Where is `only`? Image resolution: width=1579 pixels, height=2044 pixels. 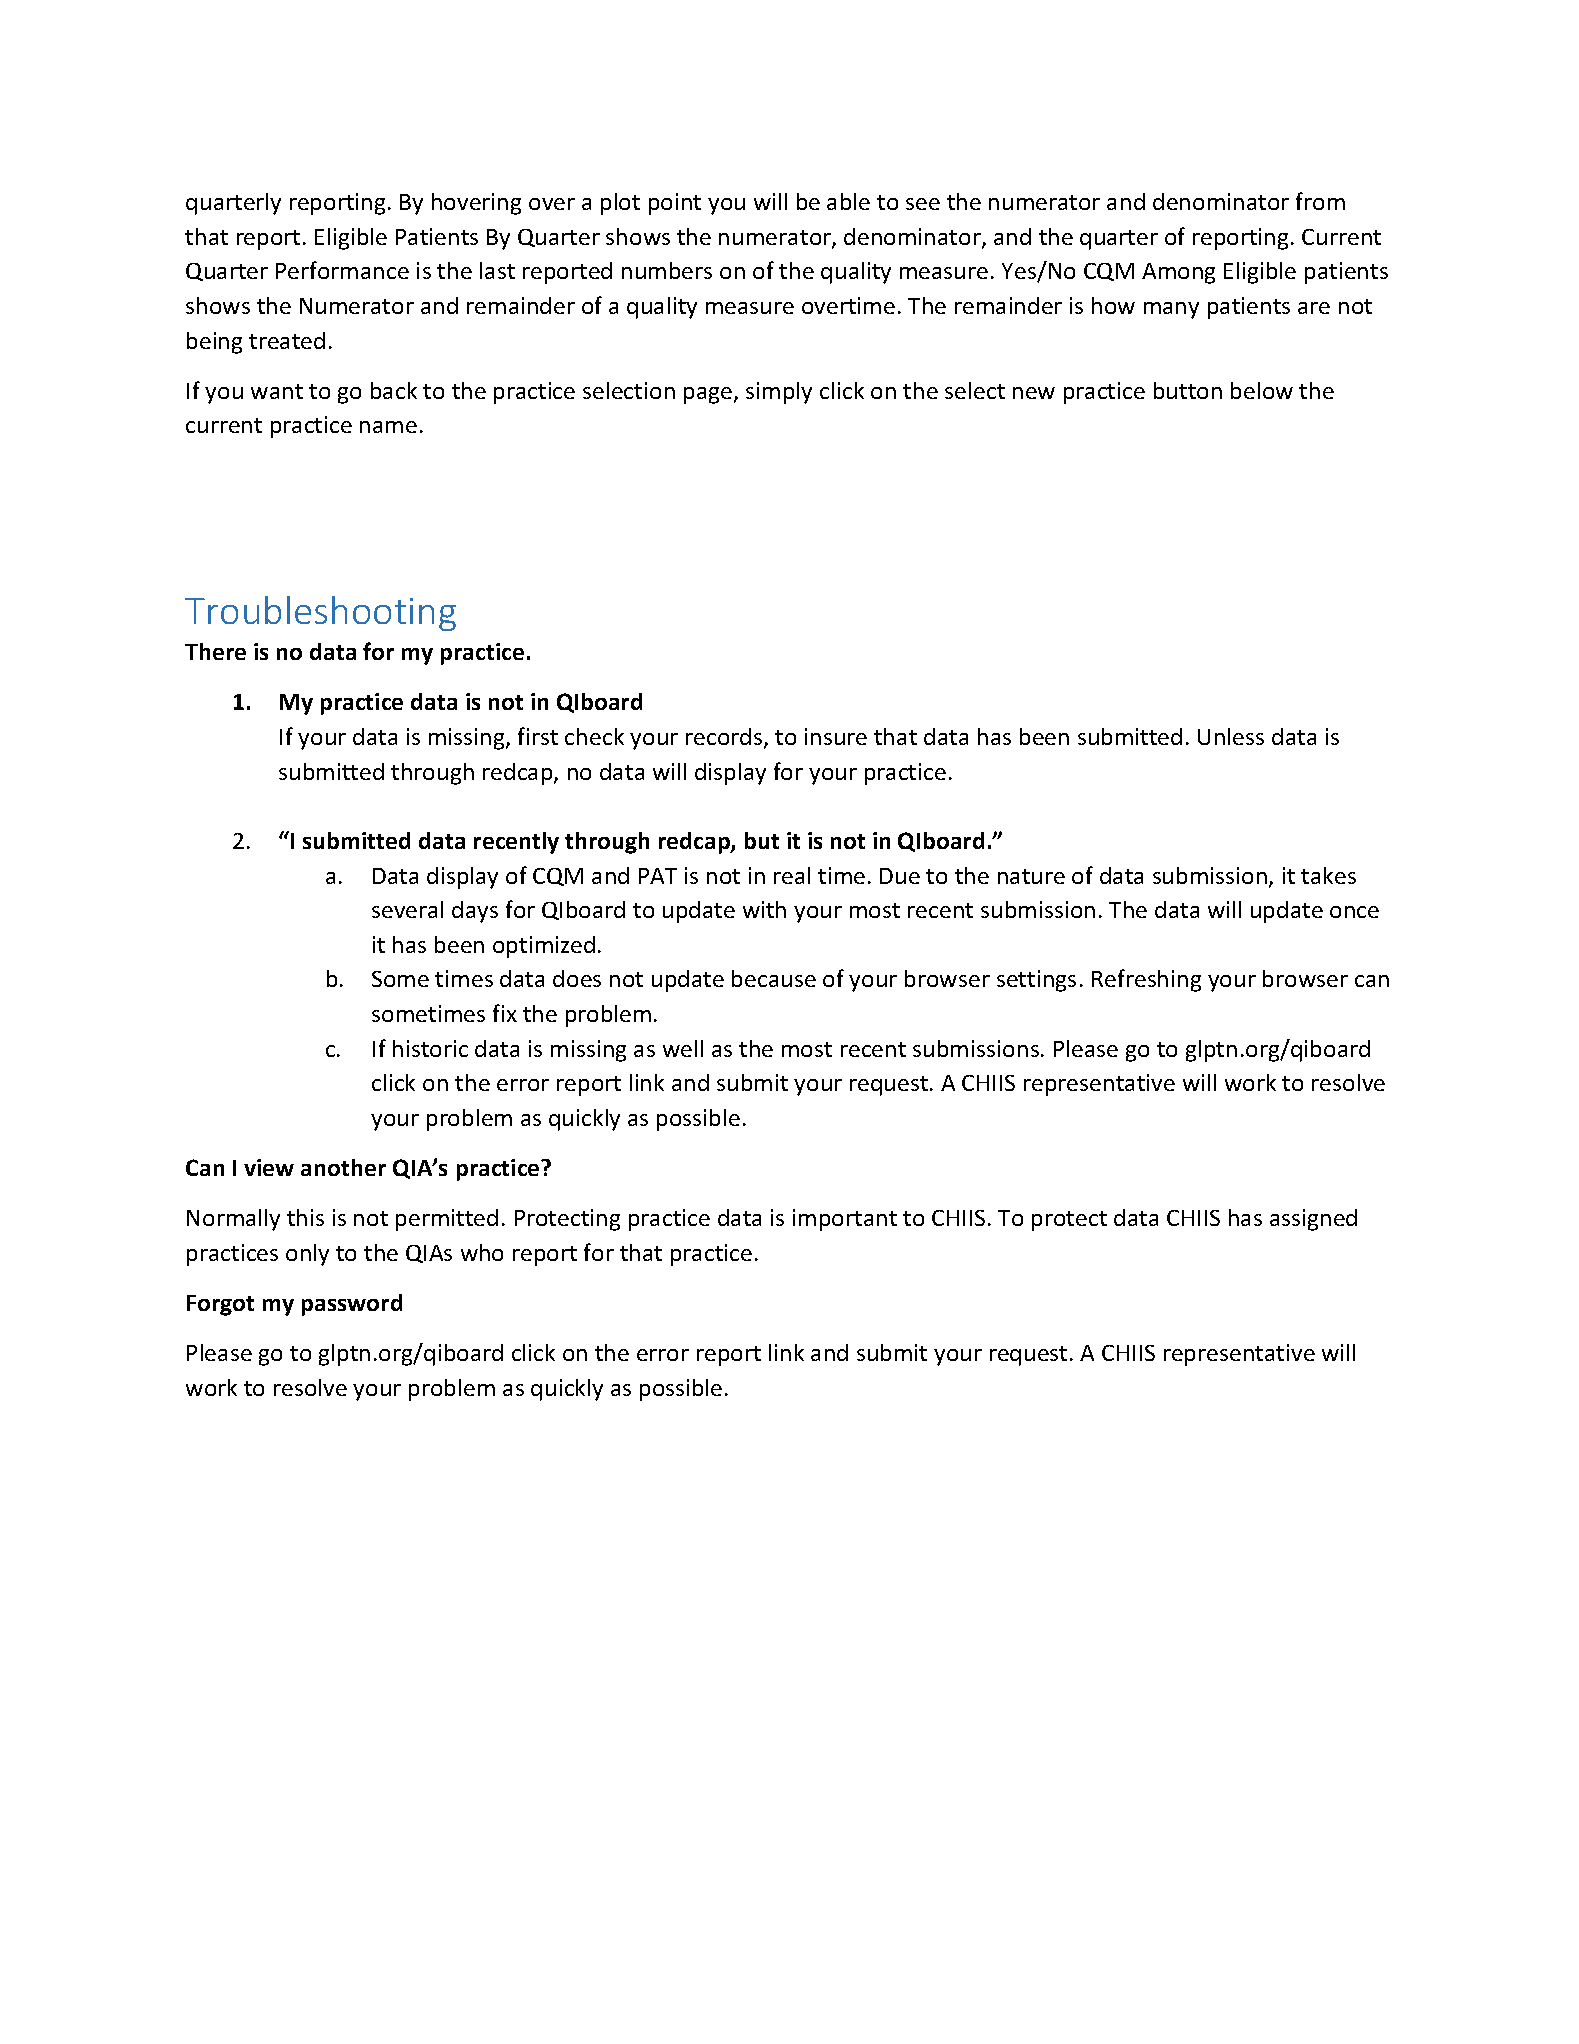
only is located at coordinates (307, 1255).
